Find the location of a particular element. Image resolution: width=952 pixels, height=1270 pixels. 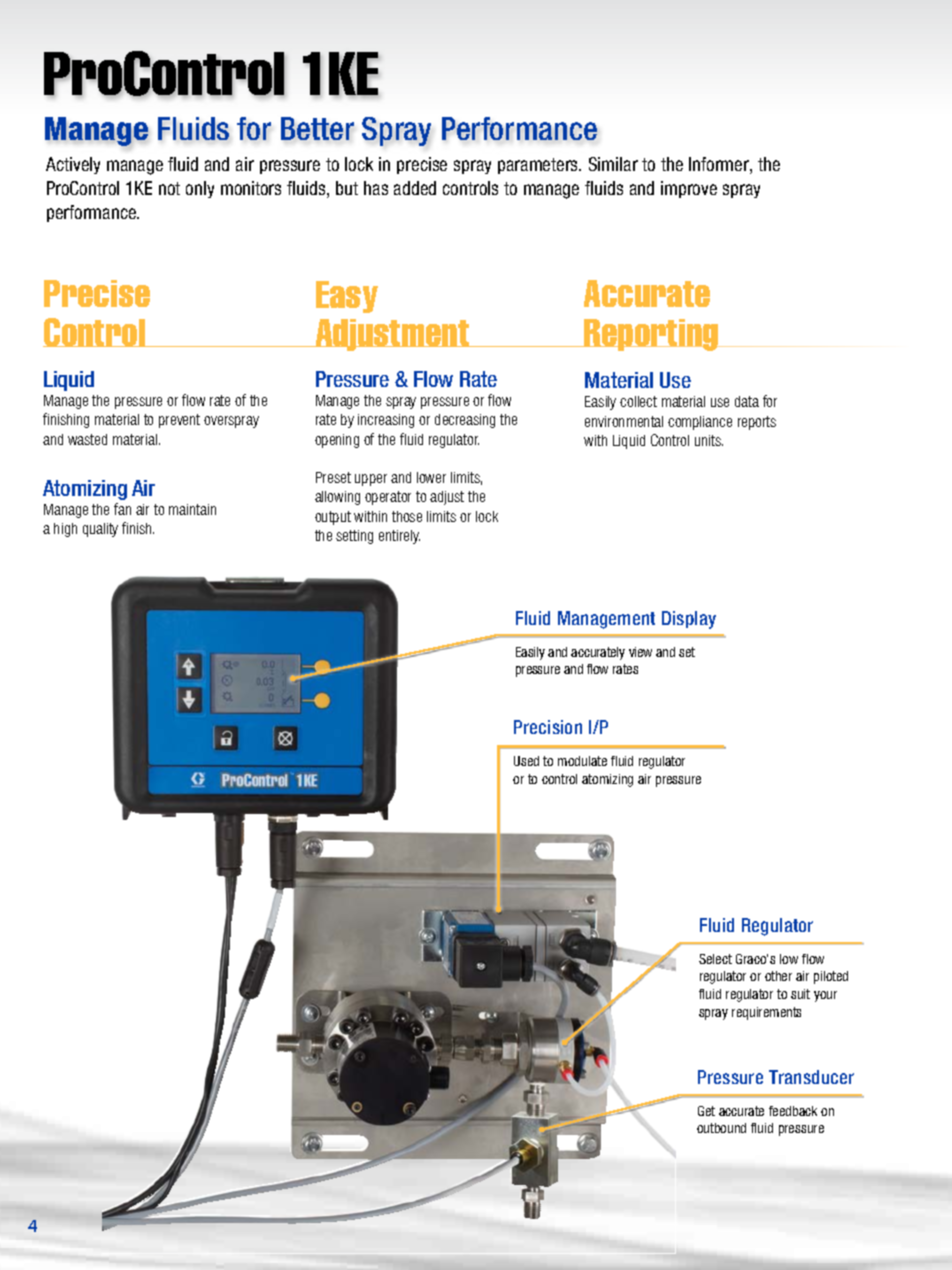

Used is located at coordinates (526, 761).
